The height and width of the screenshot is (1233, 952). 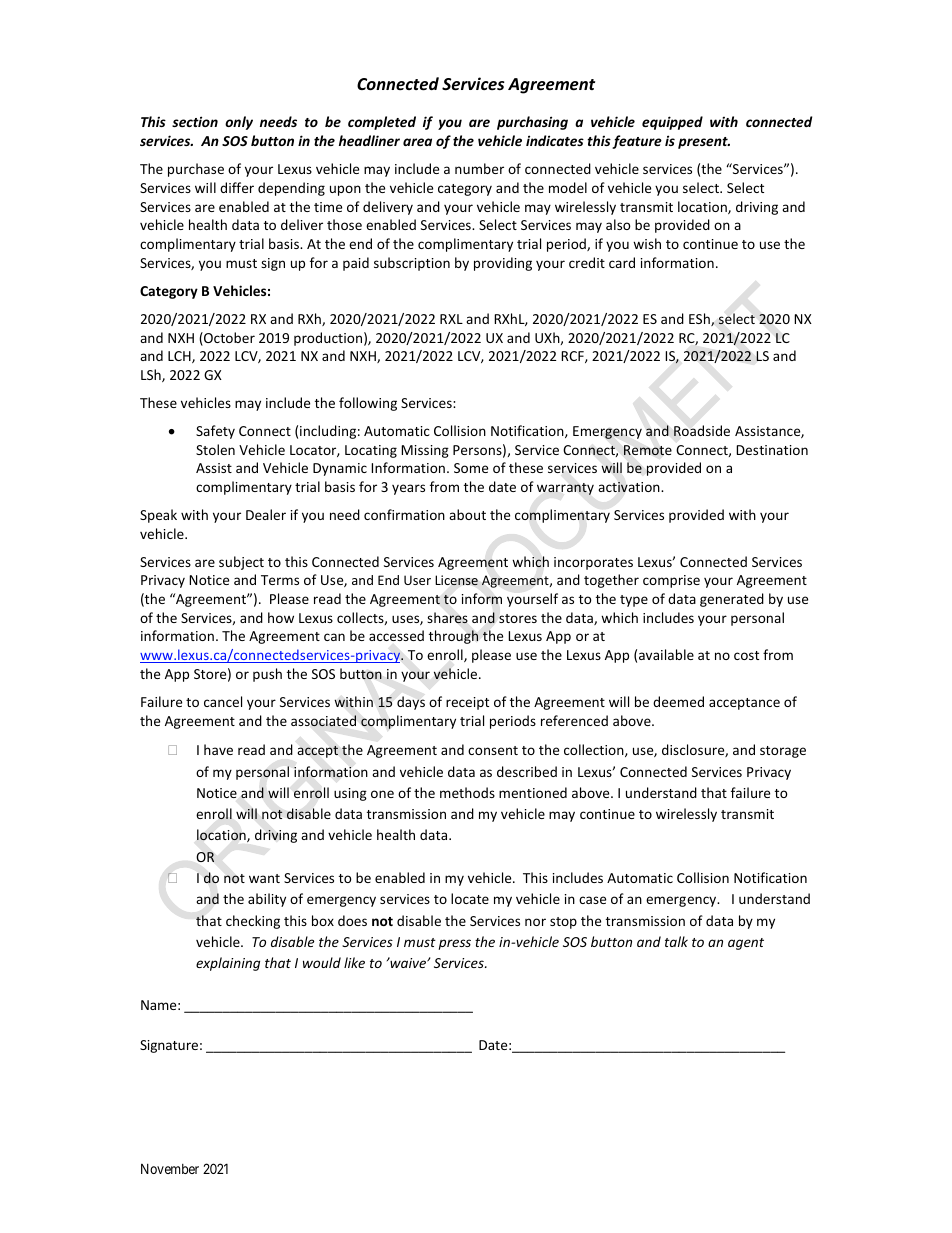 I want to click on consent, so click(x=493, y=750).
